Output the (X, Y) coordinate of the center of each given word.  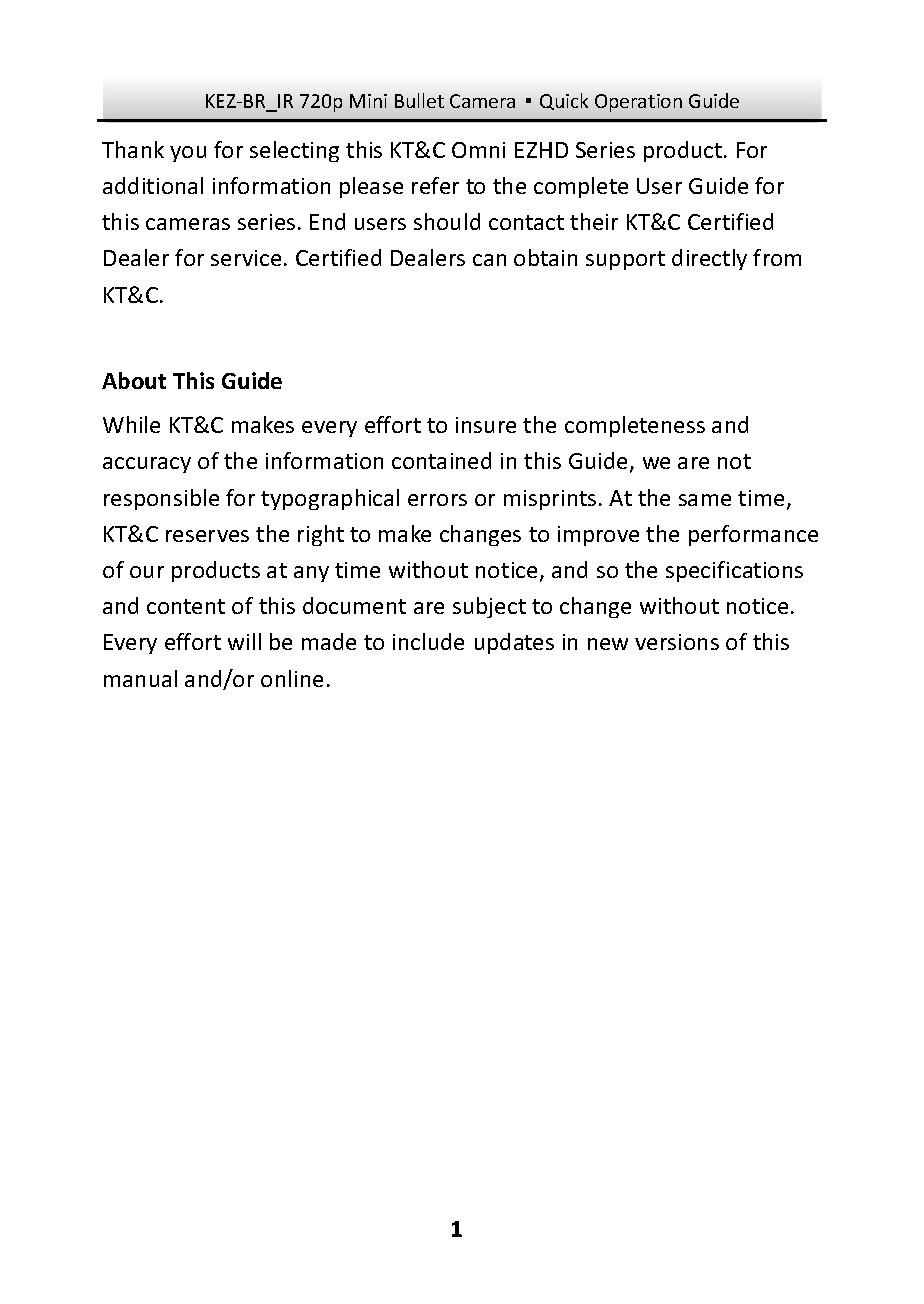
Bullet (419, 100)
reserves (207, 536)
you (188, 154)
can (489, 260)
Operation (638, 103)
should (447, 221)
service (246, 258)
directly (709, 259)
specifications (734, 571)
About (134, 380)
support (625, 260)
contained (441, 460)
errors (437, 500)
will (244, 641)
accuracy (147, 465)
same (705, 500)
